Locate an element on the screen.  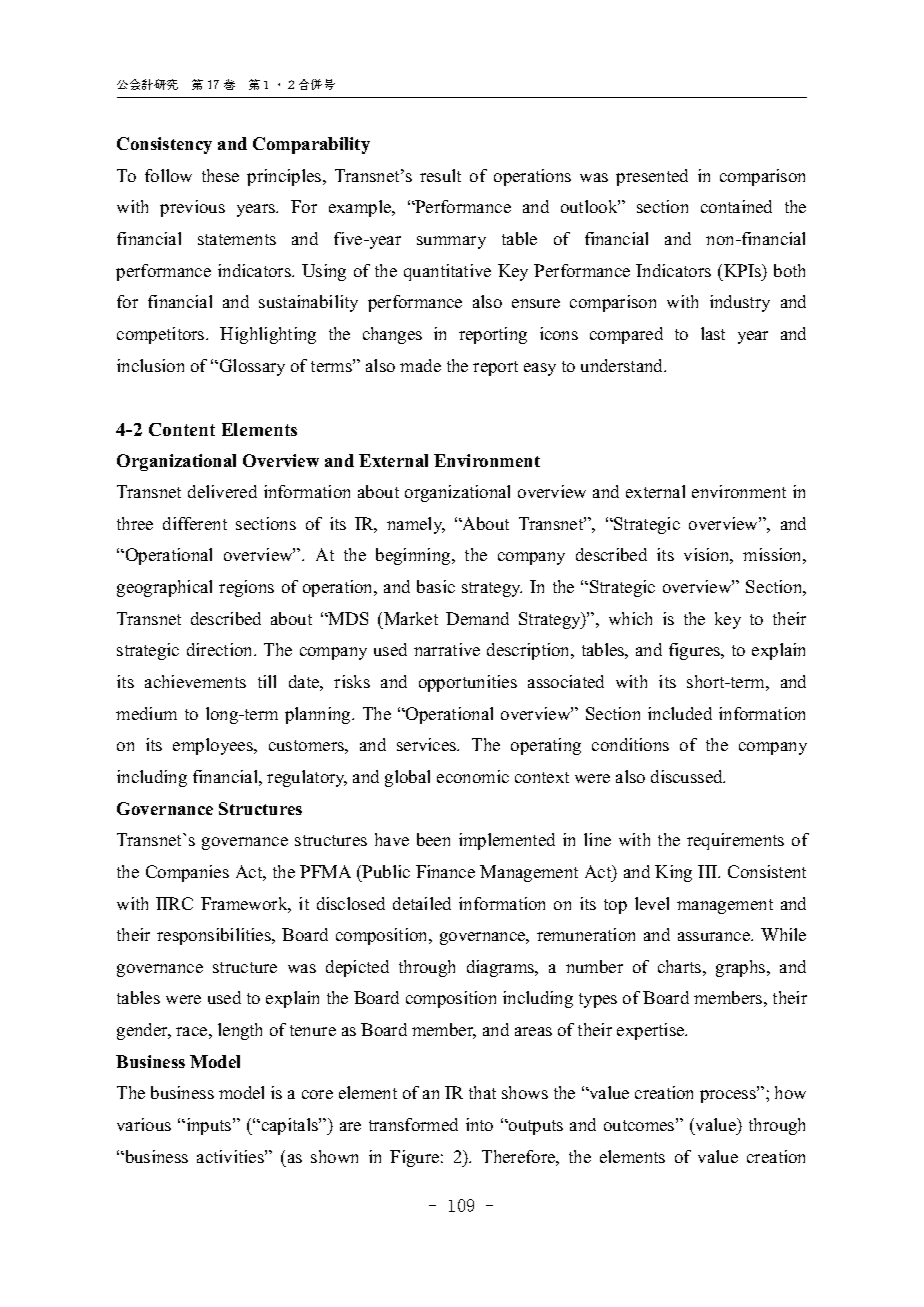
narrative is located at coordinates (447, 649).
